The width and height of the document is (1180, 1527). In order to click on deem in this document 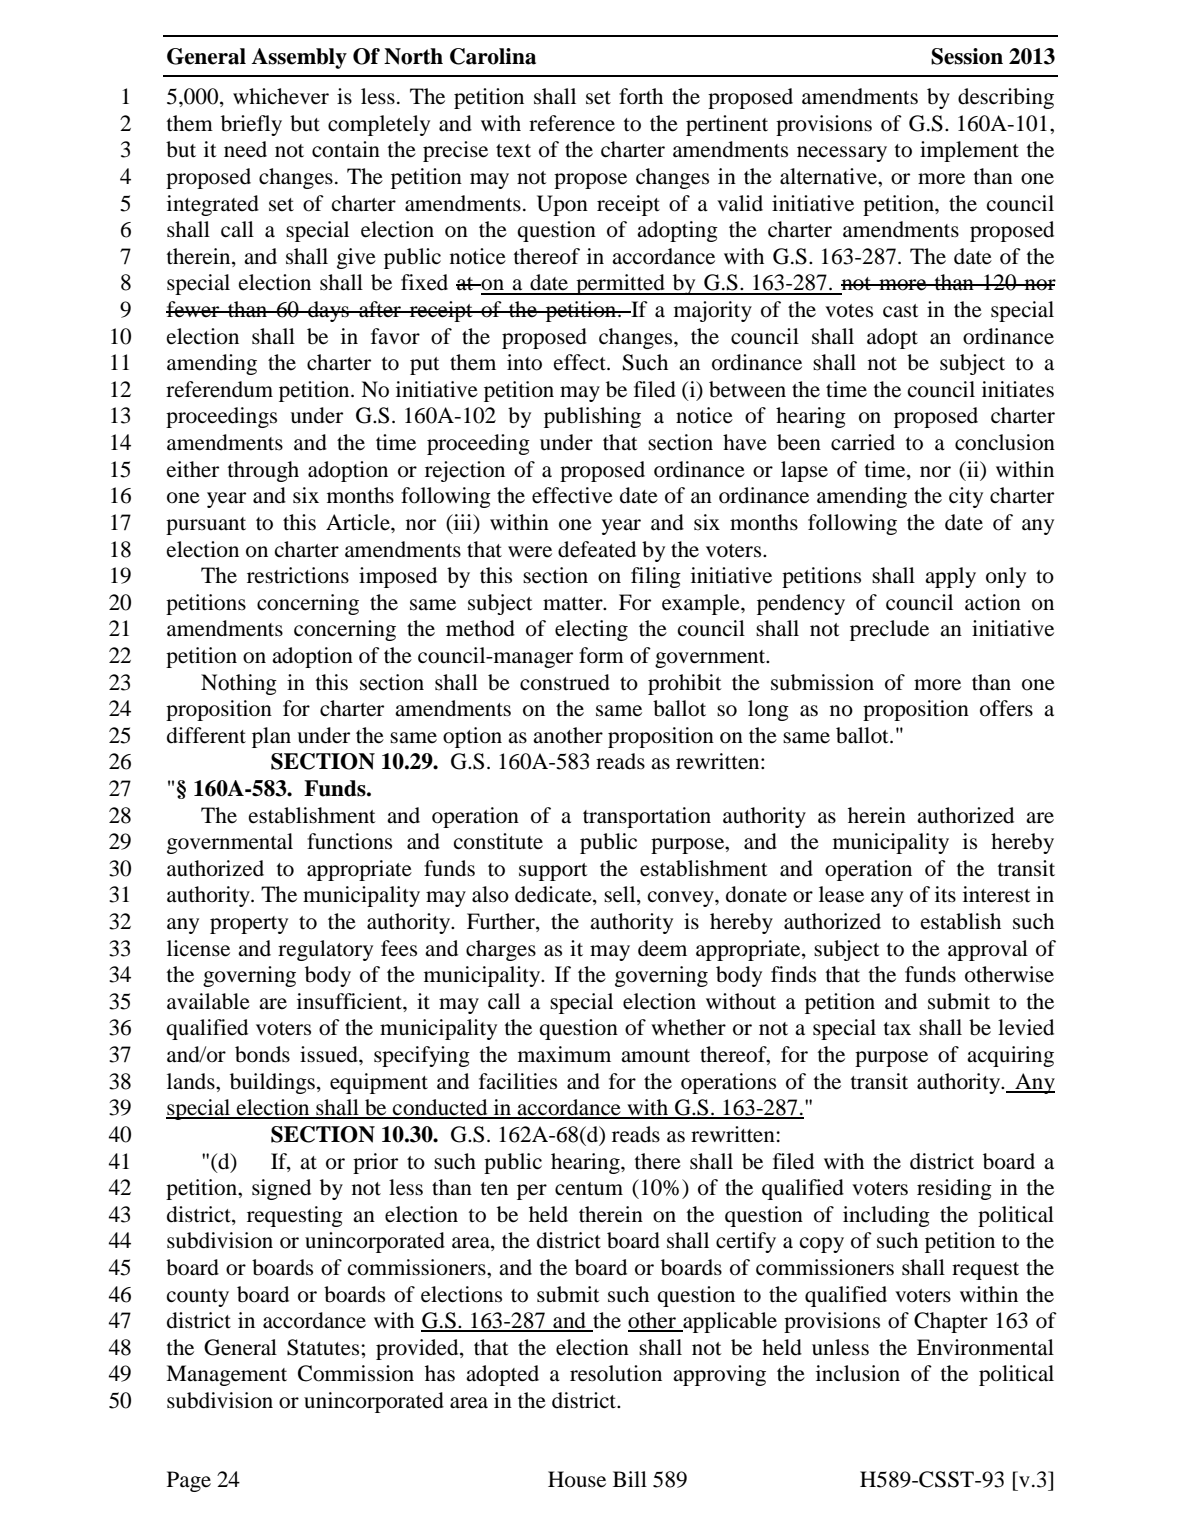, I will do `click(662, 948)`.
